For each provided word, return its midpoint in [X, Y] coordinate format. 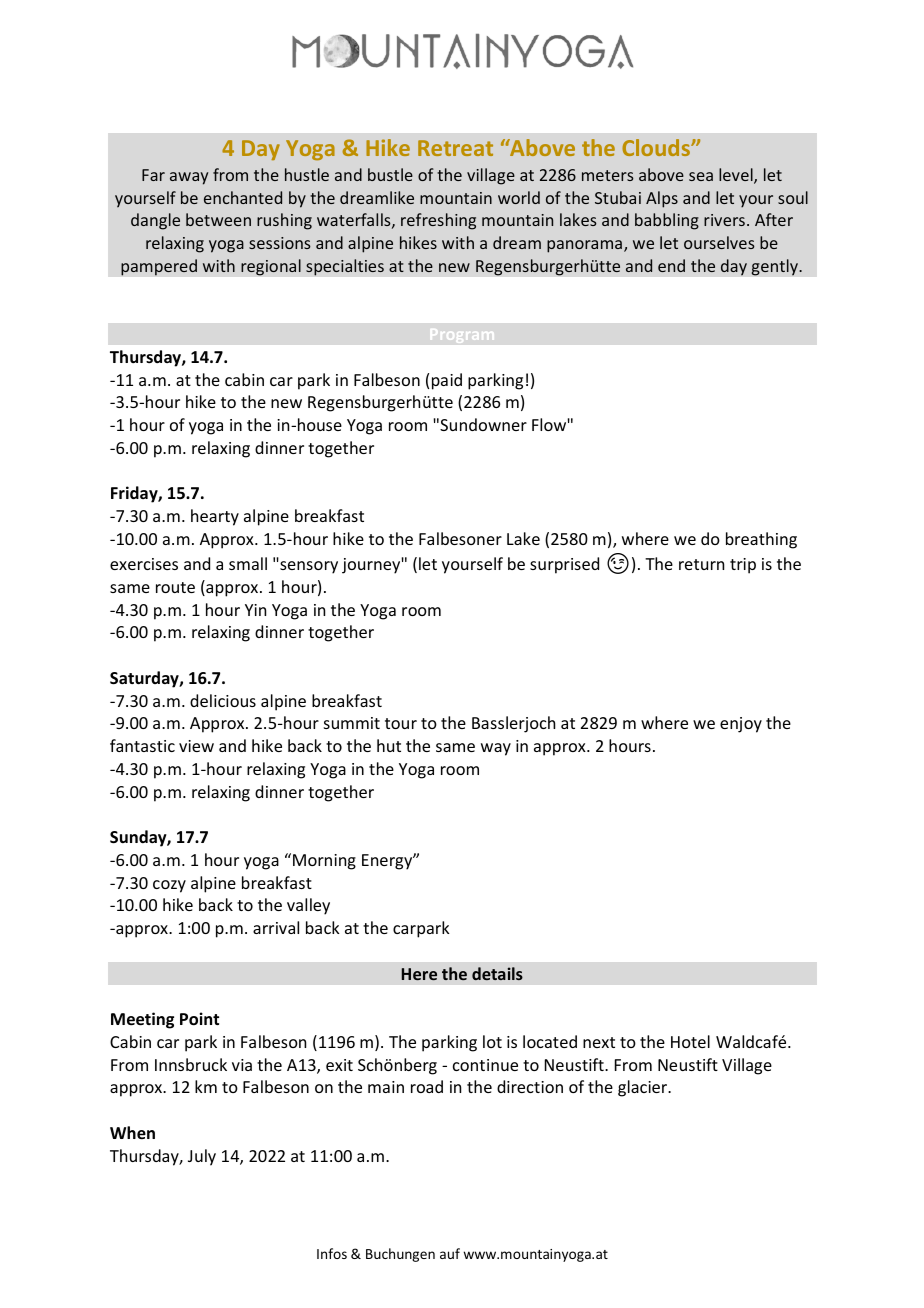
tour [401, 723]
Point [199, 1019]
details [497, 973]
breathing [761, 540]
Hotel [690, 1041]
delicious [223, 700]
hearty [215, 517]
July [202, 1157]
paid [447, 381]
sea [701, 176]
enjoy [741, 725]
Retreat [455, 148]
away [189, 178]
